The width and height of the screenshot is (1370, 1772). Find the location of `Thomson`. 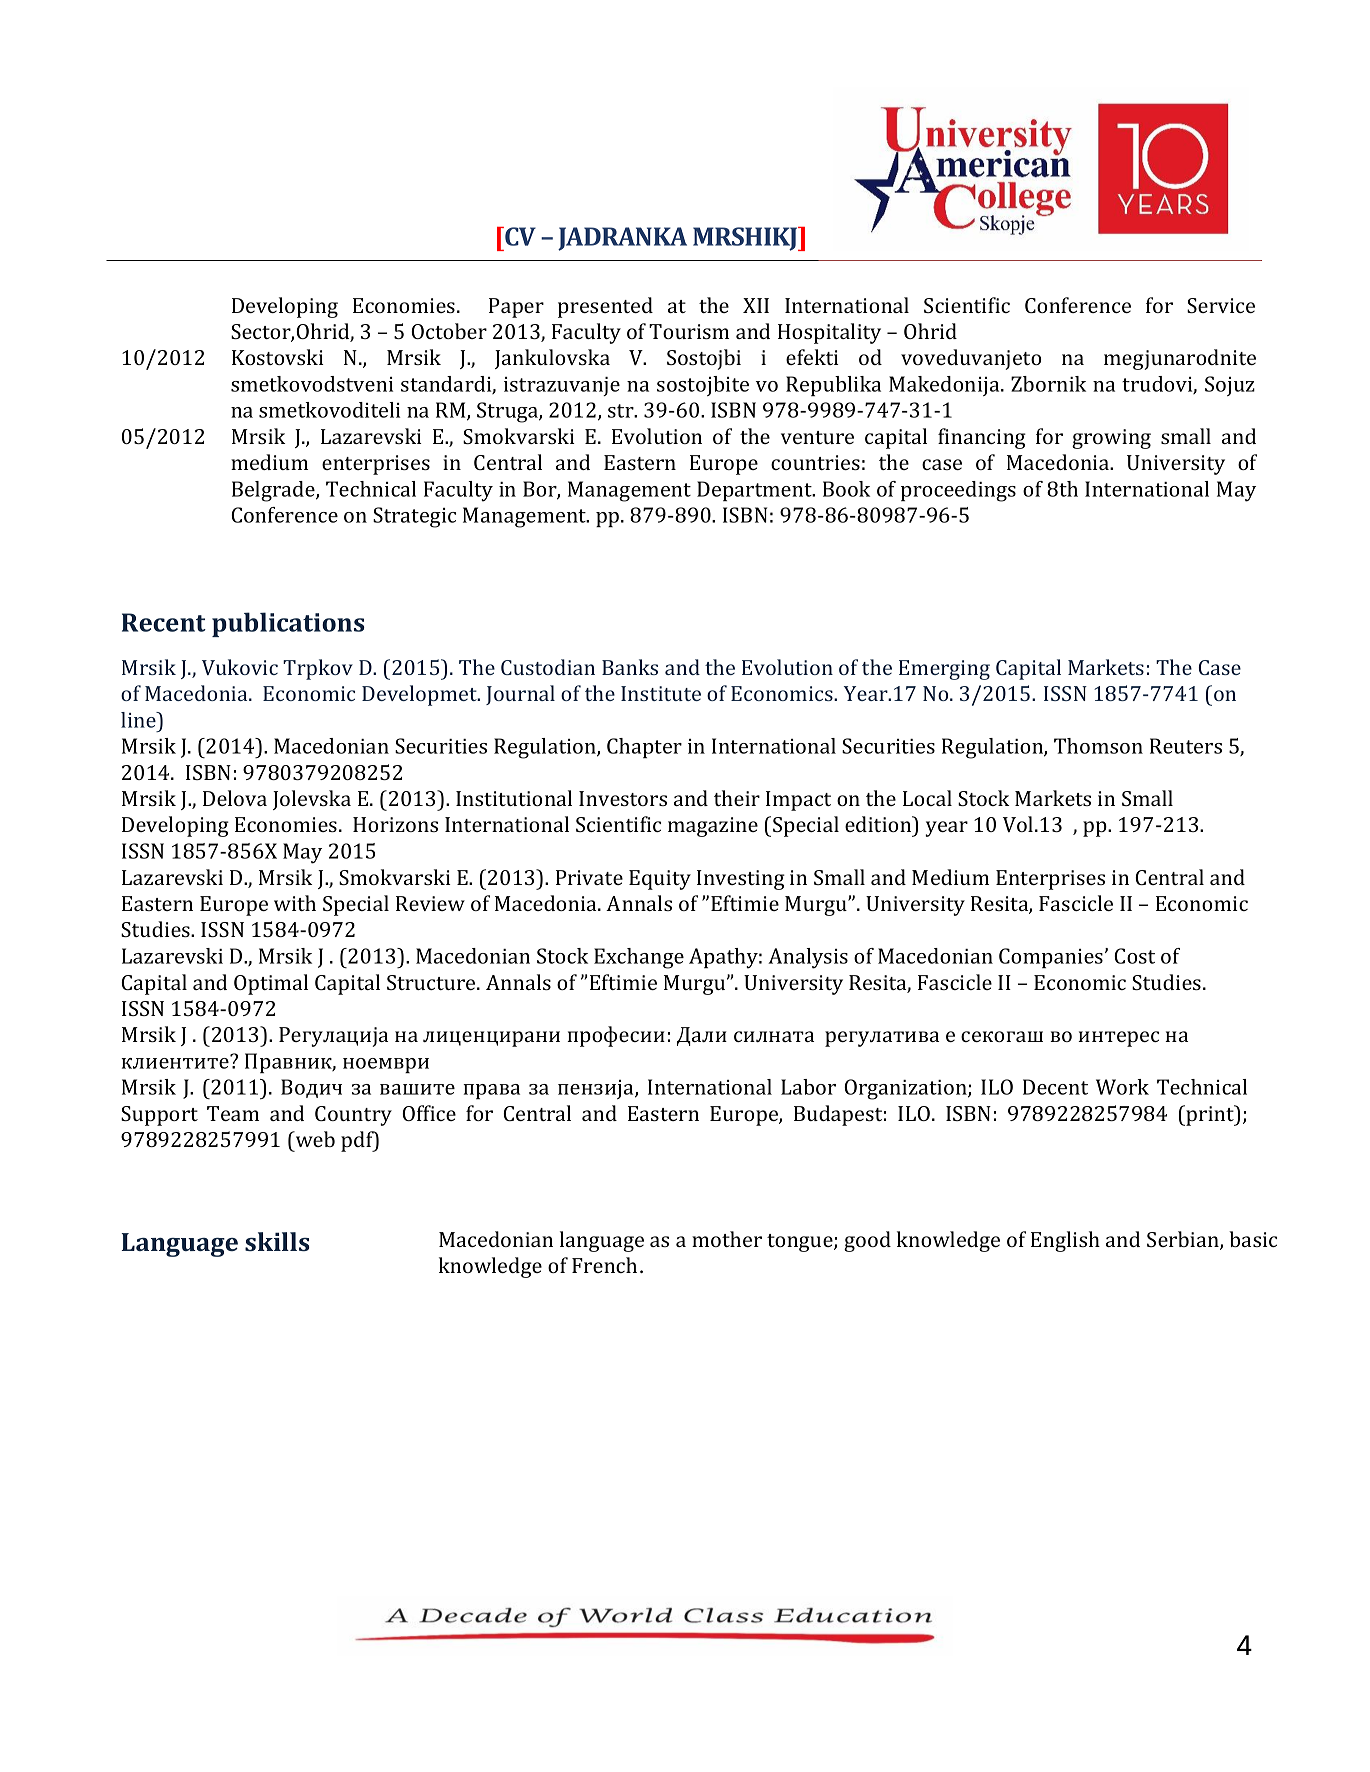

Thomson is located at coordinates (1098, 746).
